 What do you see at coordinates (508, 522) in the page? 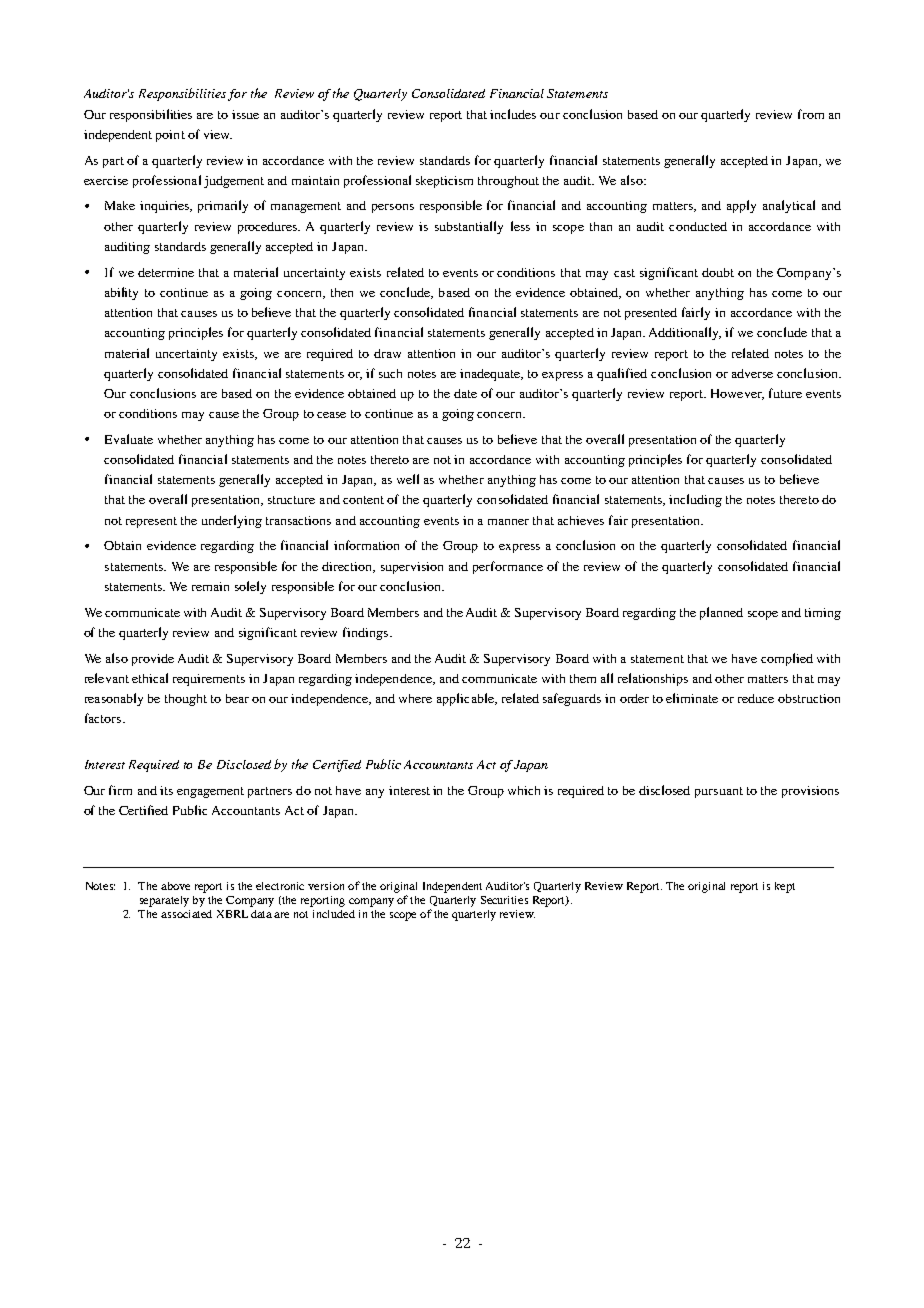
I see `manner` at bounding box center [508, 522].
